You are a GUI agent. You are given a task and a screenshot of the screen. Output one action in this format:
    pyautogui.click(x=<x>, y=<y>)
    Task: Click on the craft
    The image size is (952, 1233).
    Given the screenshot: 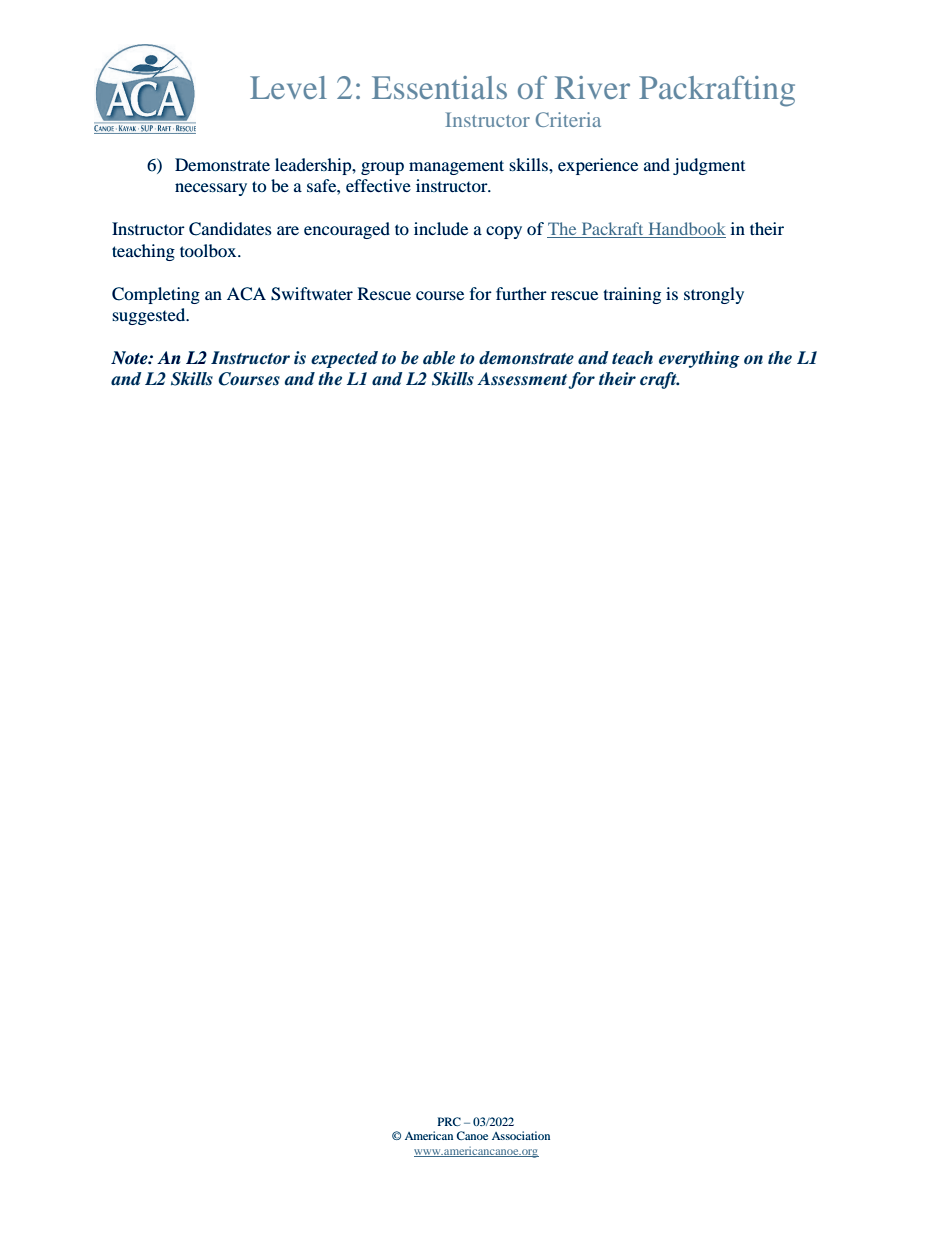 What is the action you would take?
    pyautogui.click(x=659, y=380)
